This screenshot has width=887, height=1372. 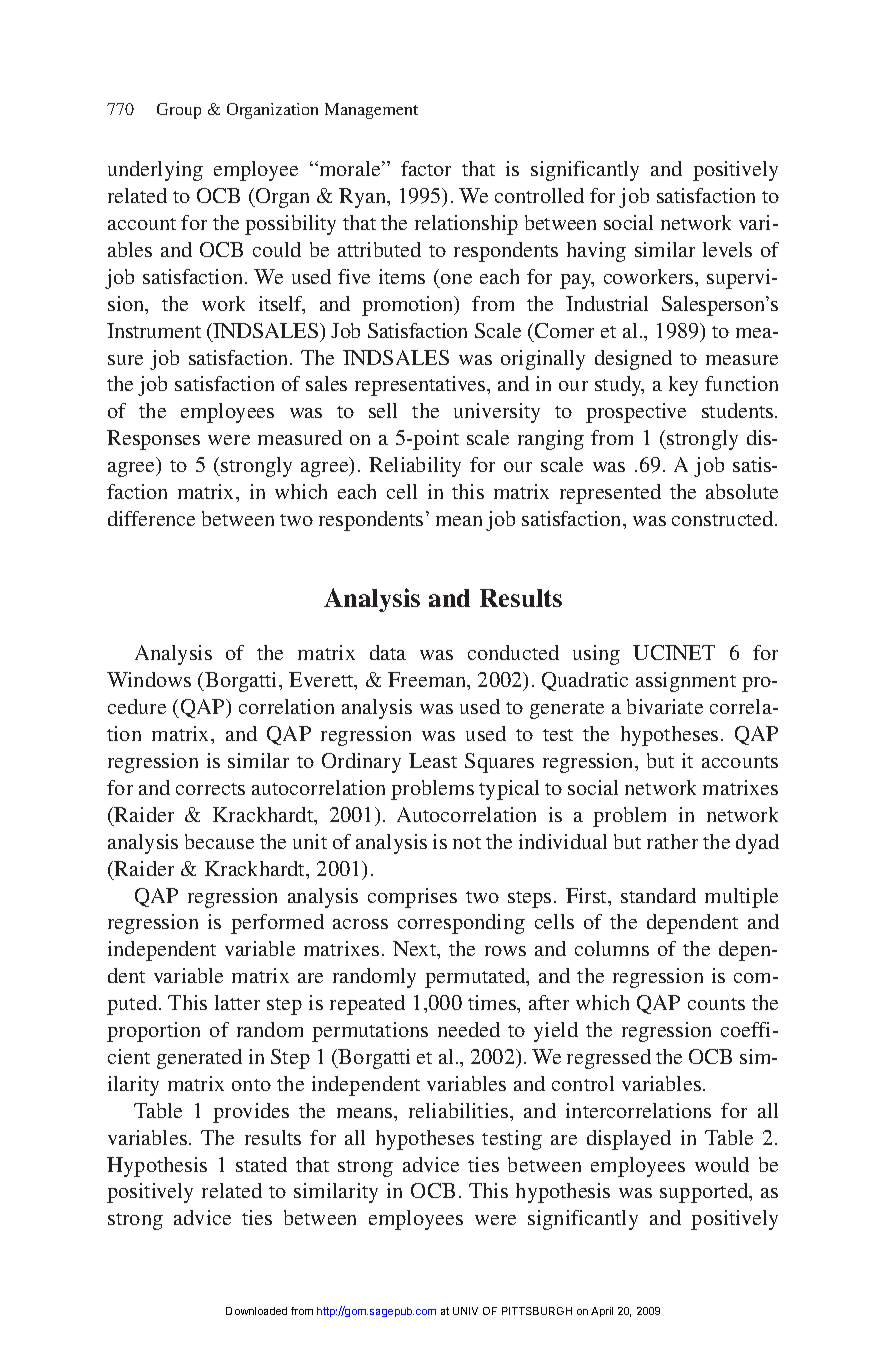 I want to click on factor, so click(x=426, y=168).
